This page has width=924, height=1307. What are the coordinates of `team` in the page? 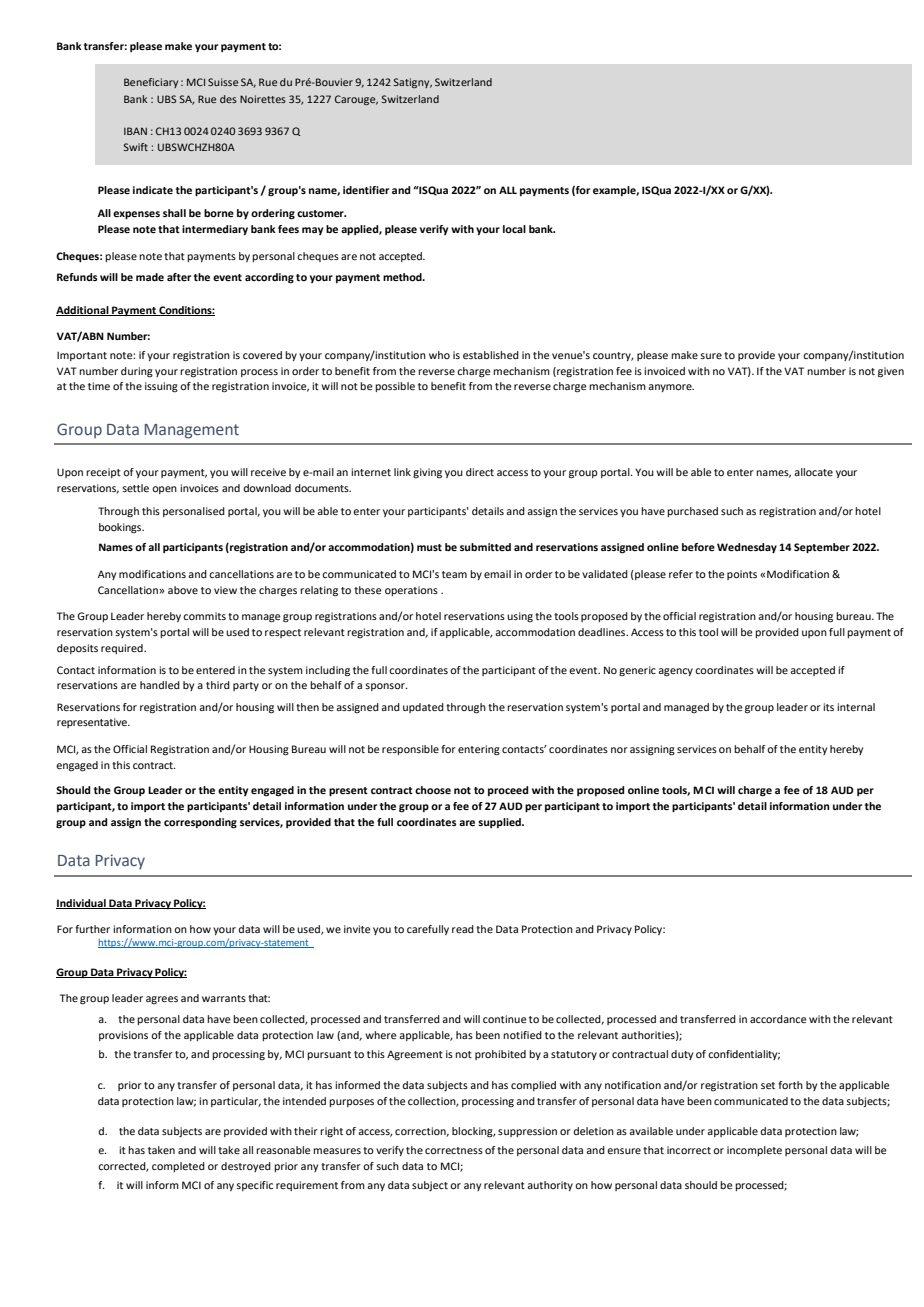 It's located at (454, 574).
